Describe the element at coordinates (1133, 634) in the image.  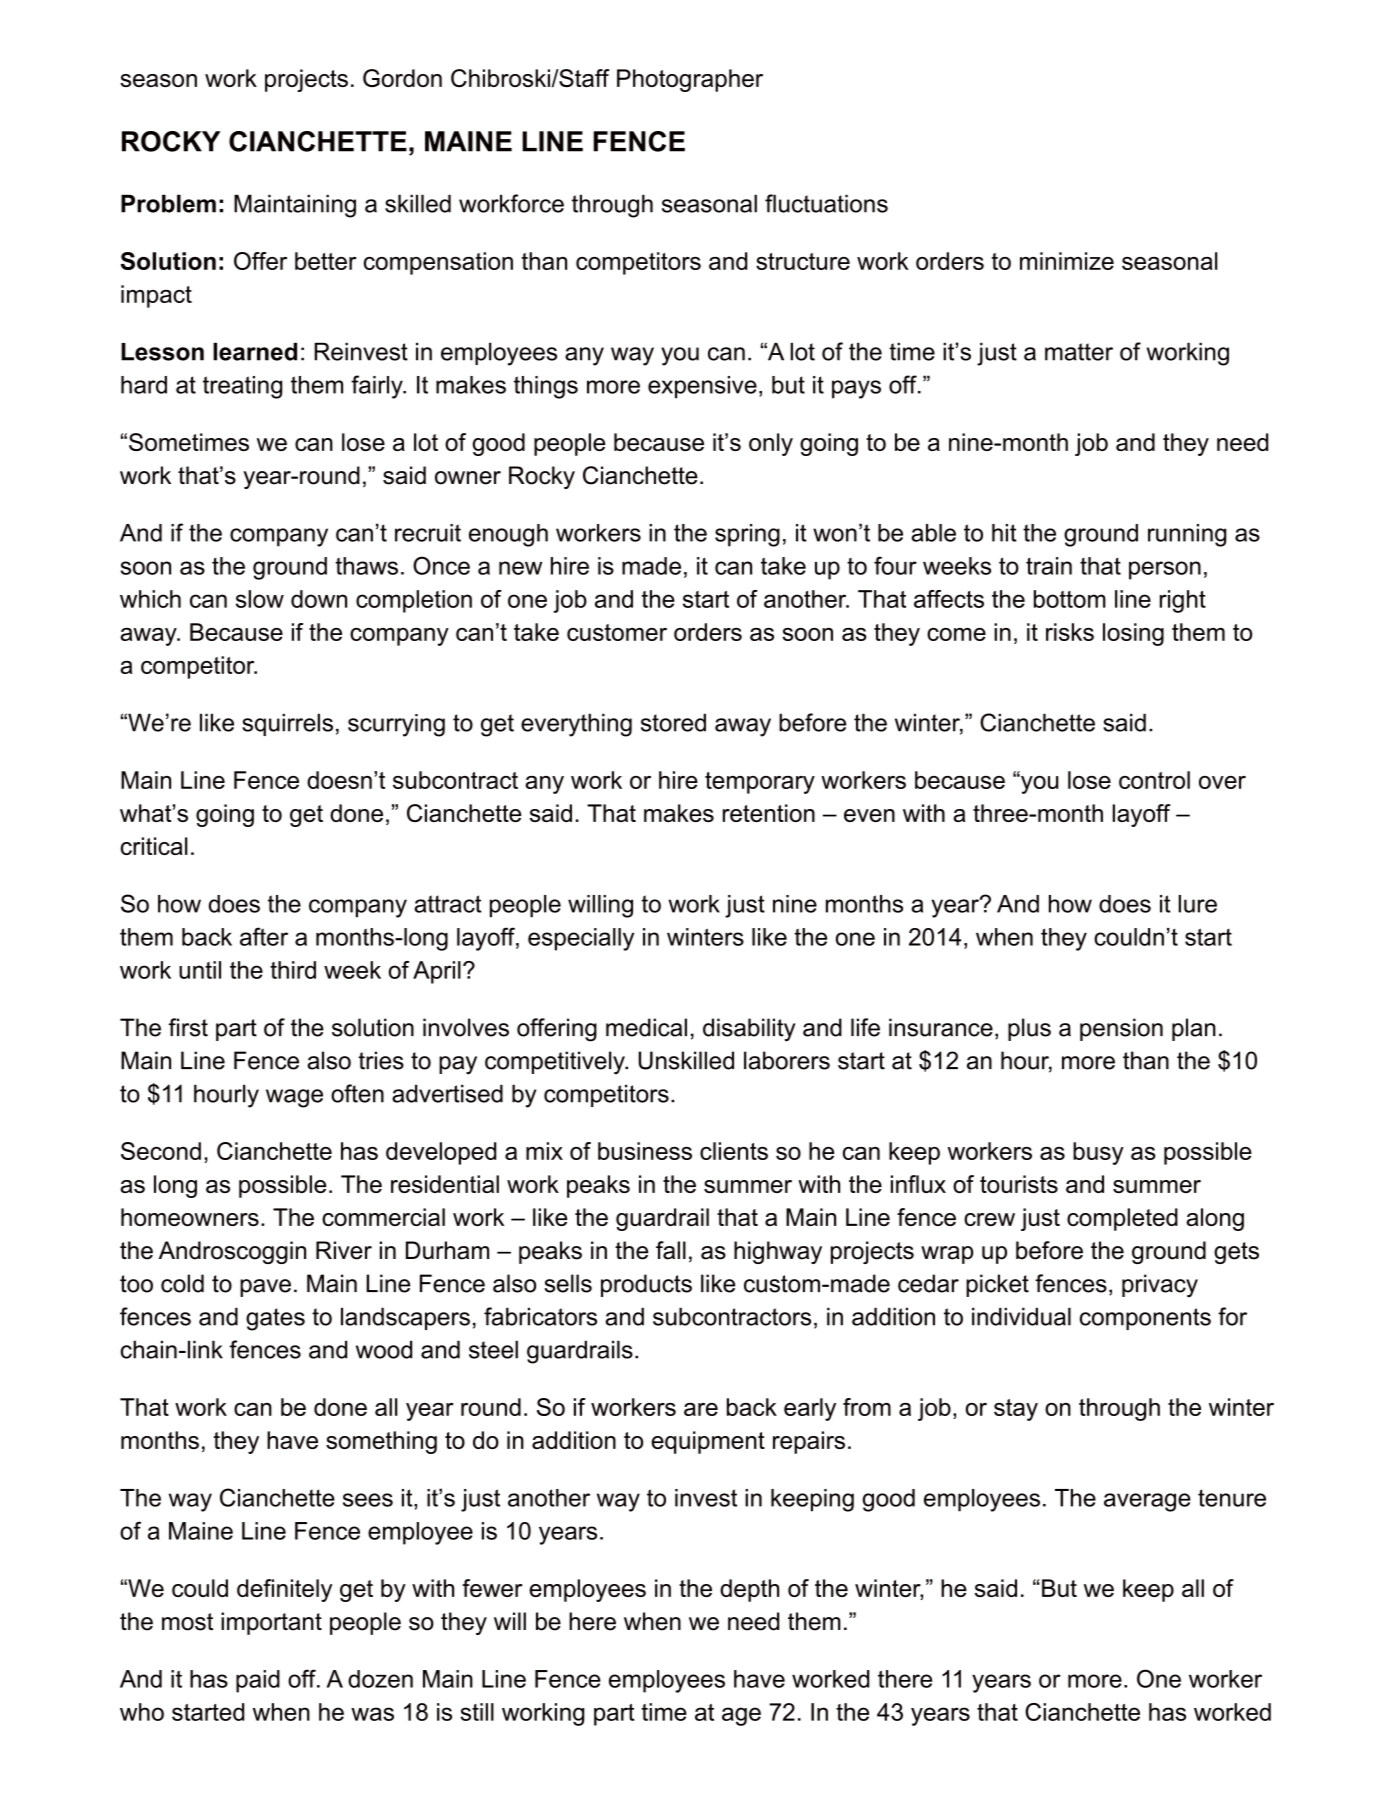
I see `losing` at that location.
